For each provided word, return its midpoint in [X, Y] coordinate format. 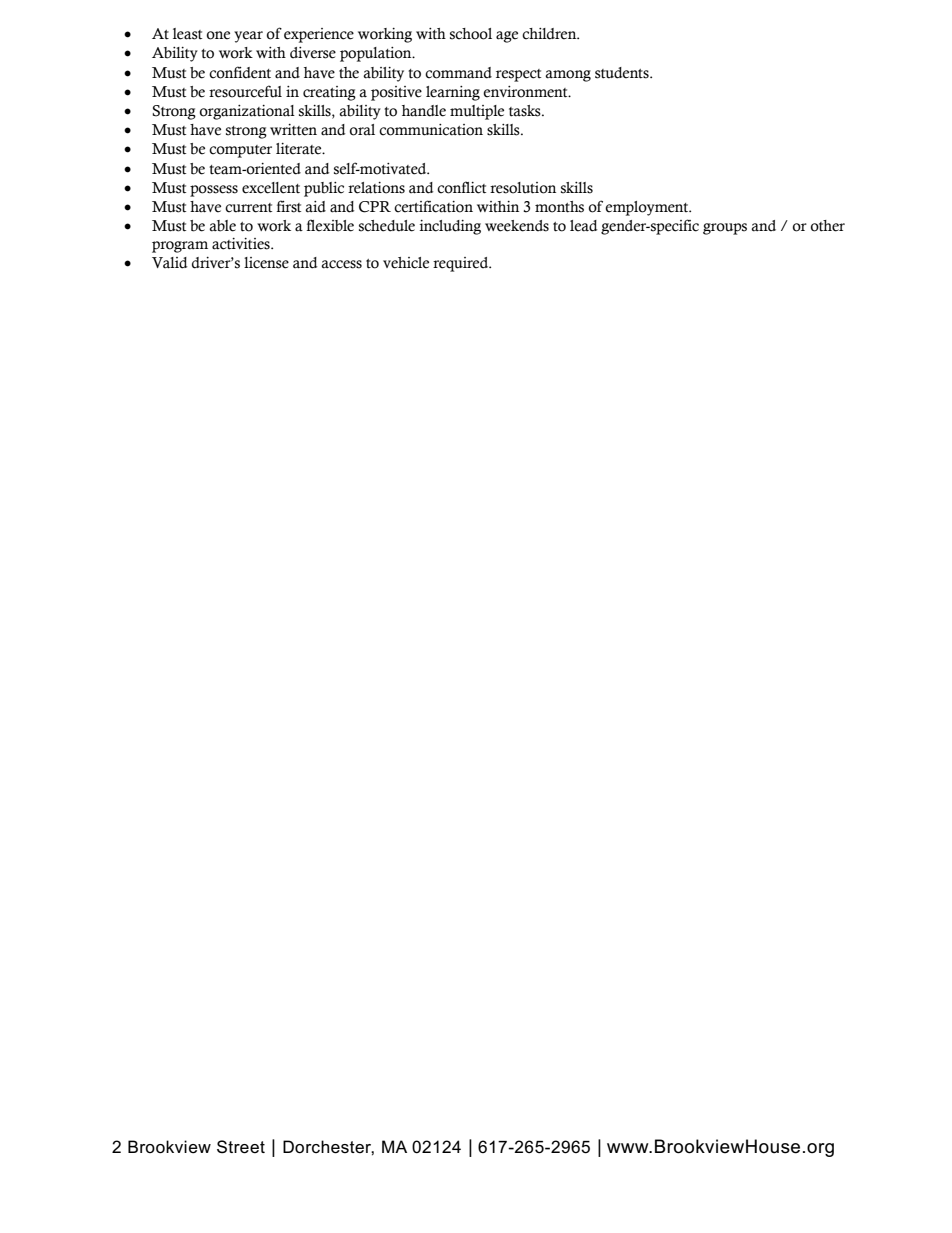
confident [240, 72]
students [623, 73]
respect [518, 75]
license [266, 263]
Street [241, 1147]
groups [725, 229]
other [828, 226]
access [341, 264]
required [462, 264]
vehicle [406, 263]
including [450, 227]
